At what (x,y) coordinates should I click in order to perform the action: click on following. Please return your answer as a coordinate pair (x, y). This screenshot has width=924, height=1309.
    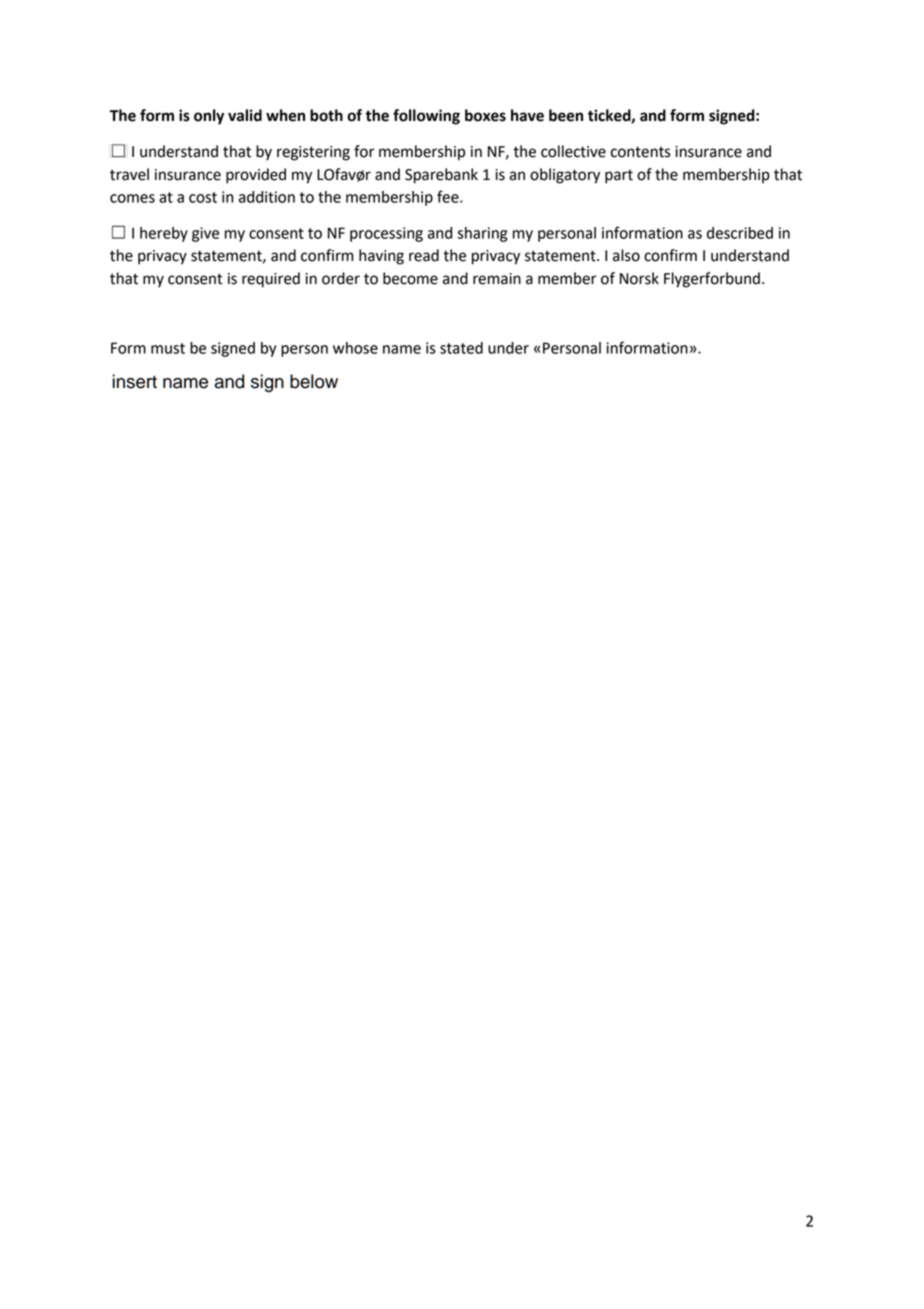
    Looking at the image, I should click on (426, 117).
